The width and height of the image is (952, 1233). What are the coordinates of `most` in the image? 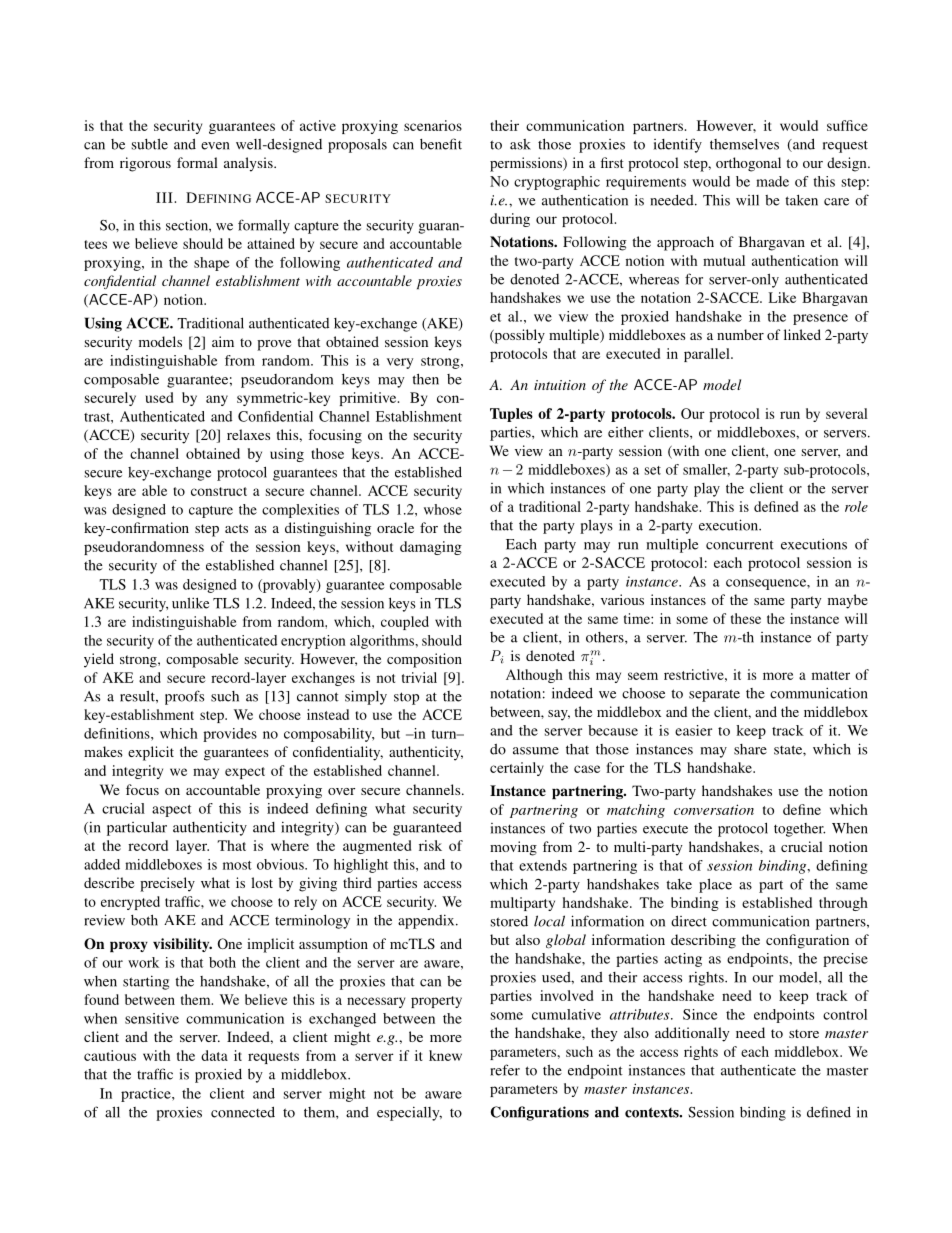 It's located at (237, 865).
